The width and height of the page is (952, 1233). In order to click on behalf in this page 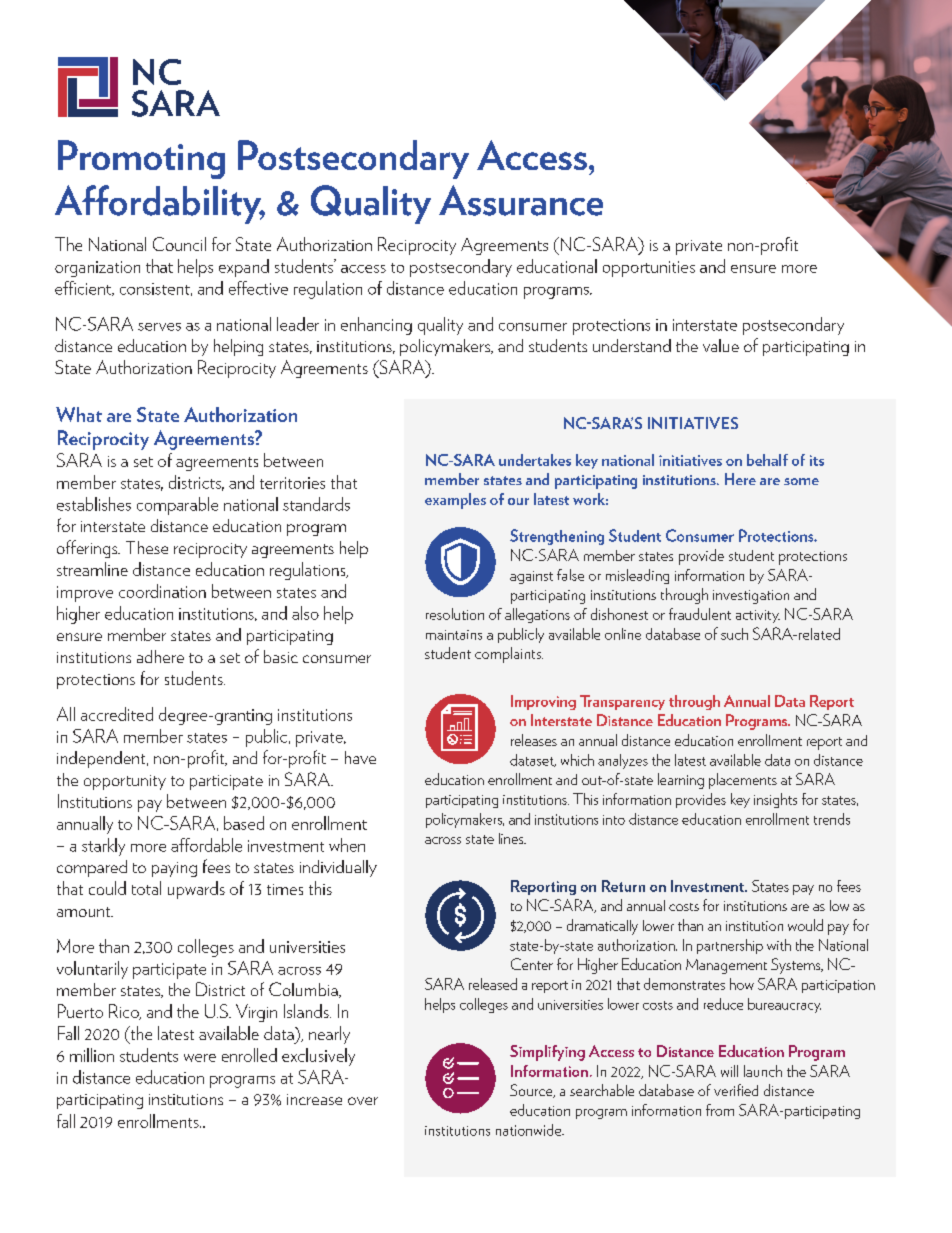, I will do `click(767, 460)`.
